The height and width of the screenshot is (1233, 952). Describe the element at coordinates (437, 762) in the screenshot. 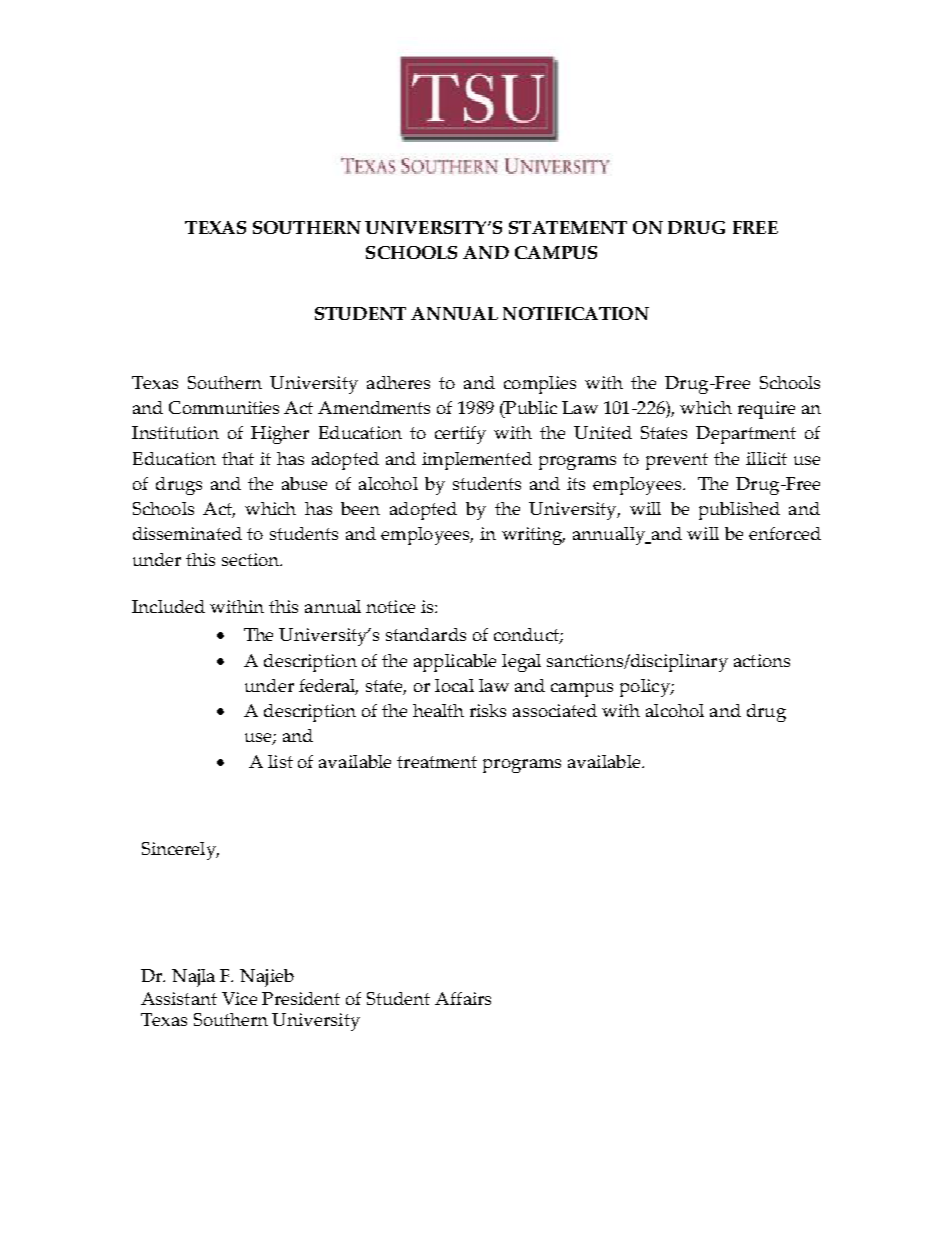

I see `treatment` at that location.
